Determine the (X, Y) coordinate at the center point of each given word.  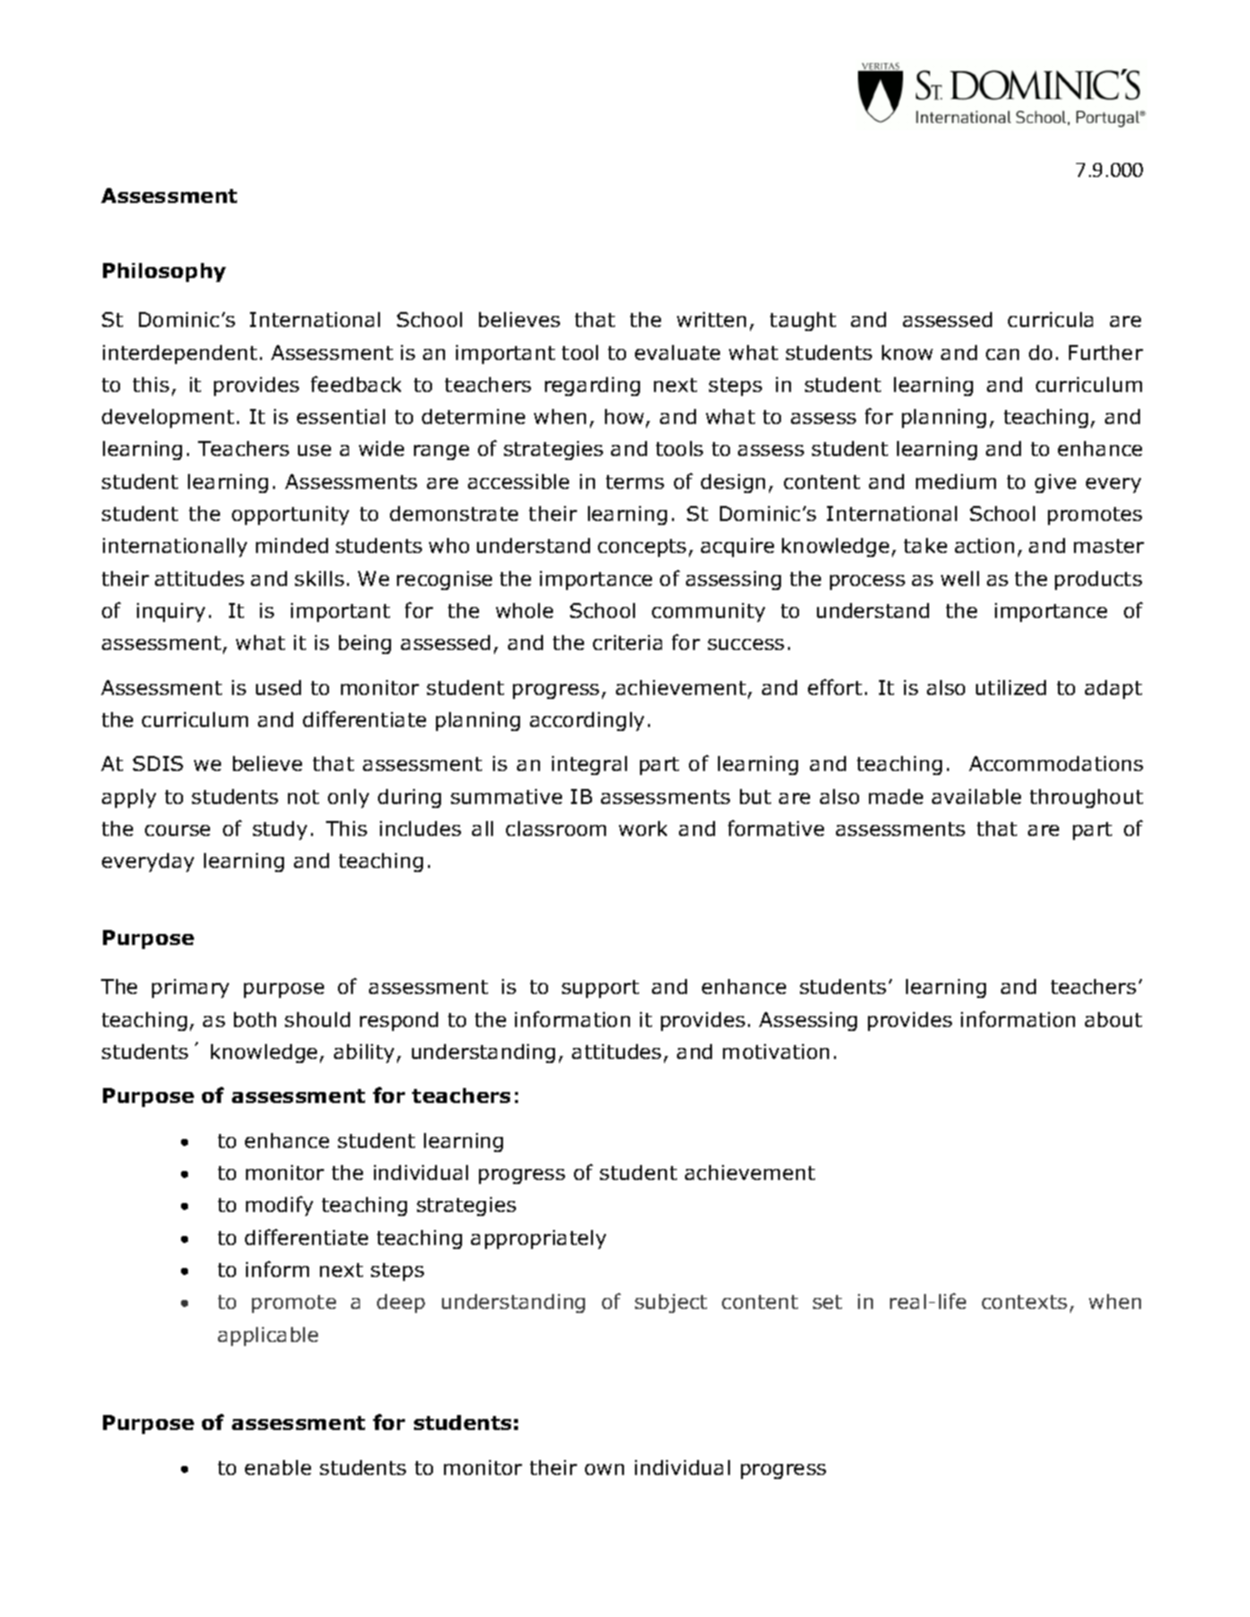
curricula (1050, 319)
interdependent (180, 354)
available (976, 796)
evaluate (677, 352)
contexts (1024, 1302)
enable (278, 1467)
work (643, 828)
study (280, 830)
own (604, 1469)
